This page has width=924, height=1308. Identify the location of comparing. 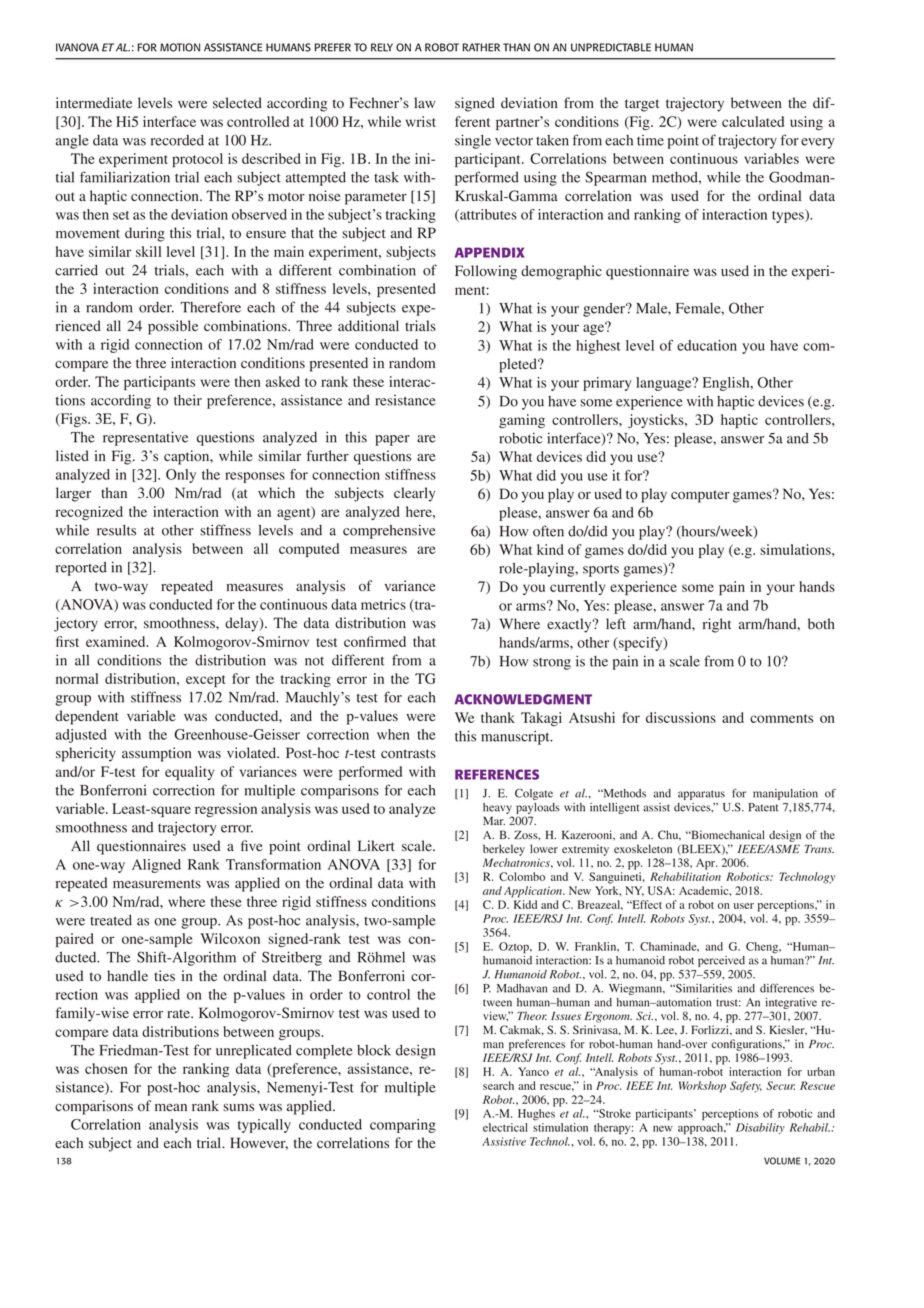
(403, 1126).
